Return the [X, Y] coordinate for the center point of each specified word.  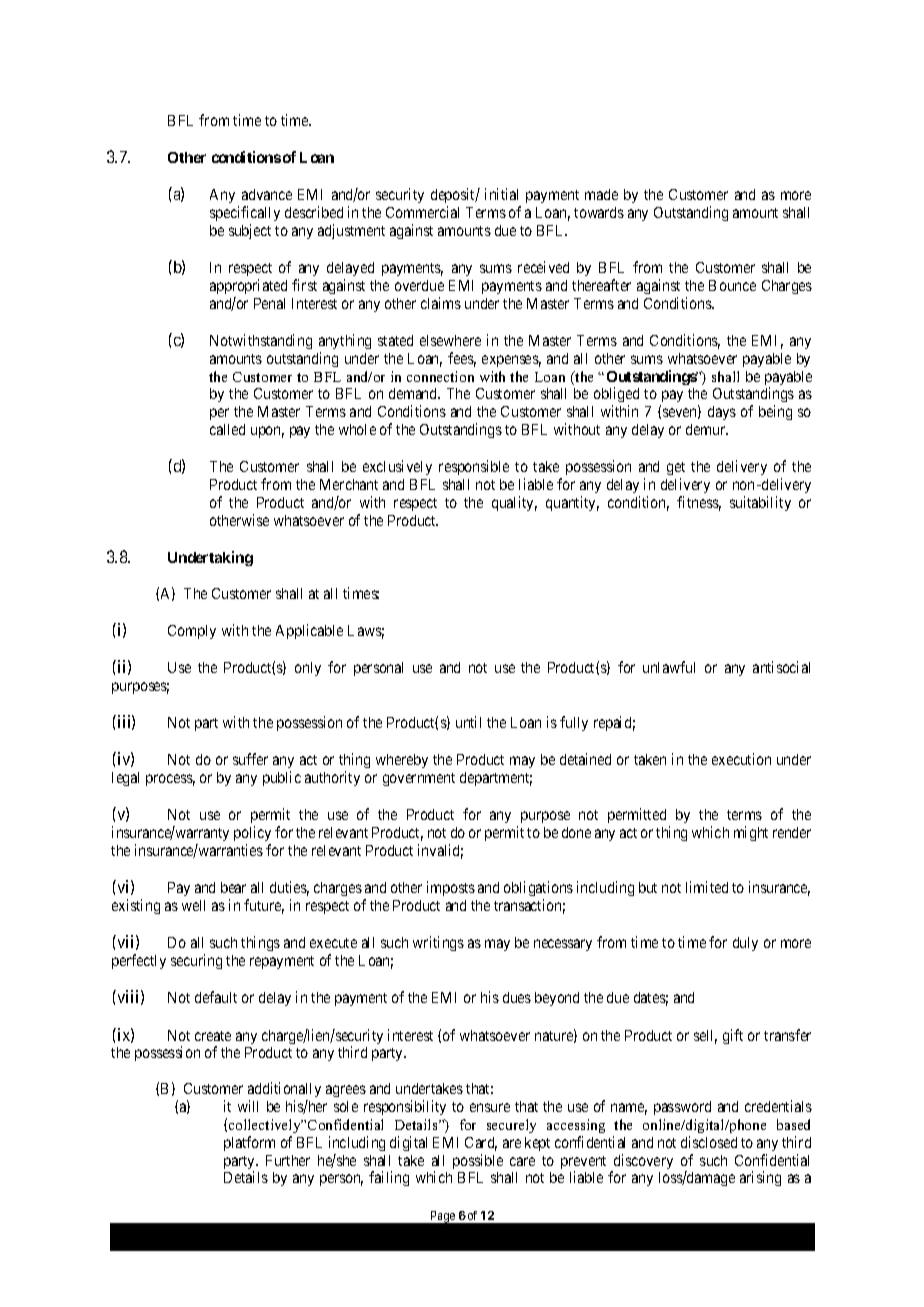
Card [481, 1144]
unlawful [669, 667]
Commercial [422, 212]
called [227, 429]
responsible [474, 467]
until [468, 722]
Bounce [732, 285]
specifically [245, 213]
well [193, 905]
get [676, 470]
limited [707, 887]
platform [249, 1143]
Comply [192, 632]
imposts [451, 888]
